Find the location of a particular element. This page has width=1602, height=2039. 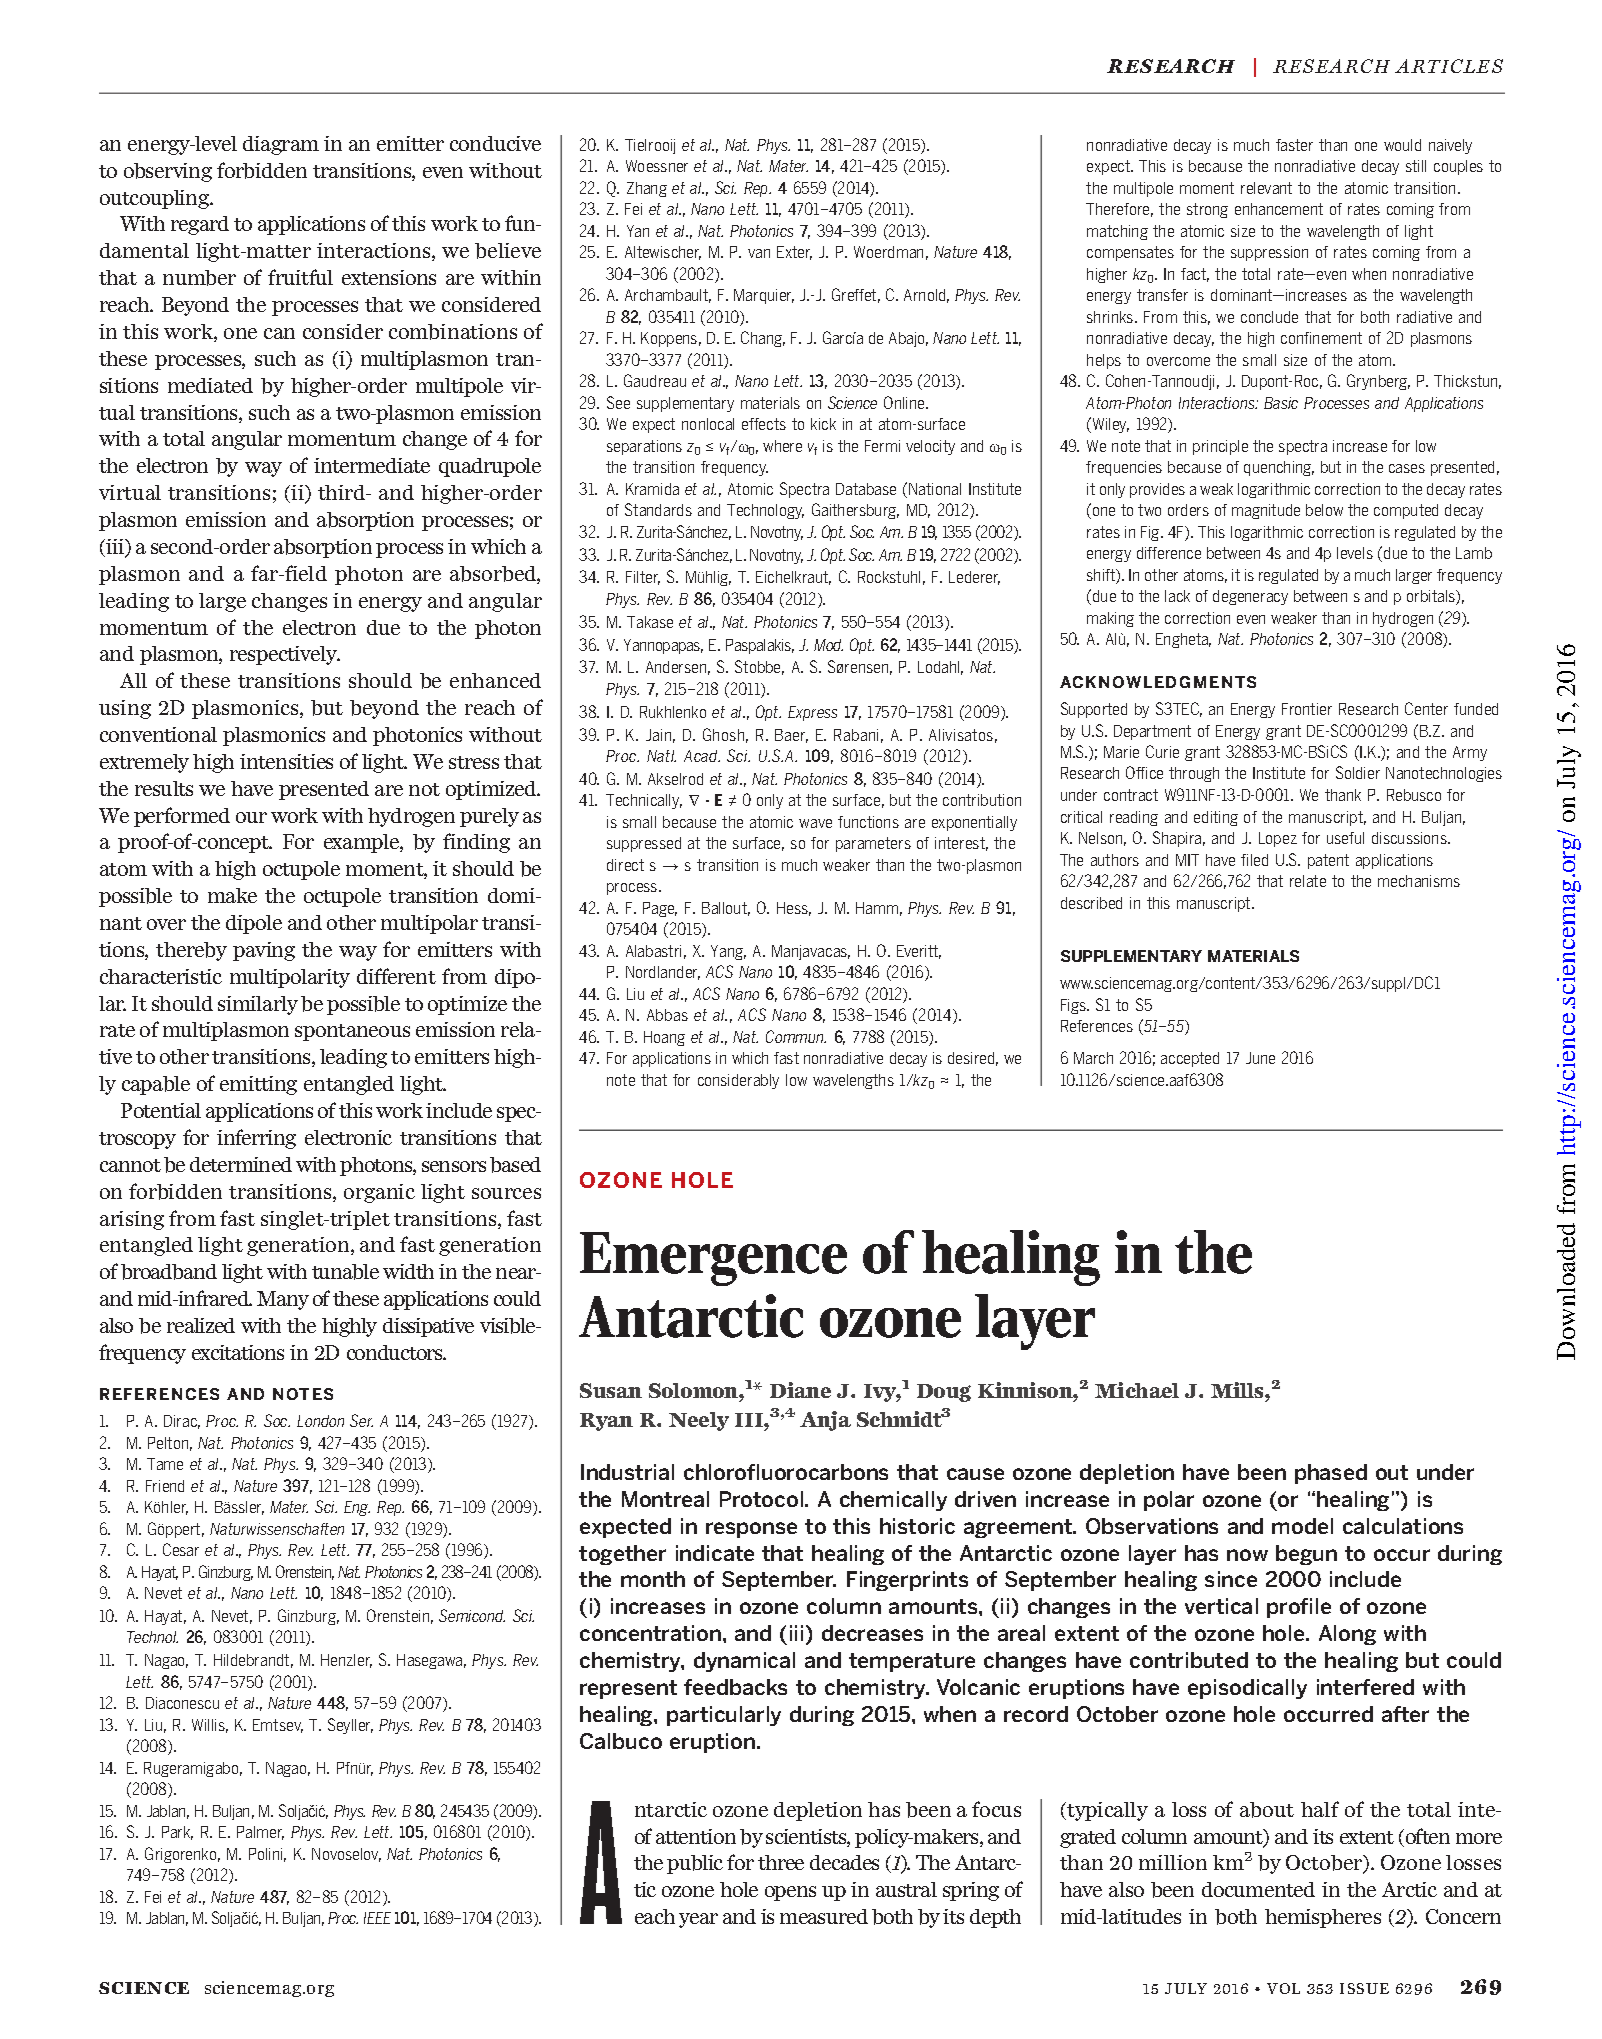

IEEE is located at coordinates (377, 1918).
